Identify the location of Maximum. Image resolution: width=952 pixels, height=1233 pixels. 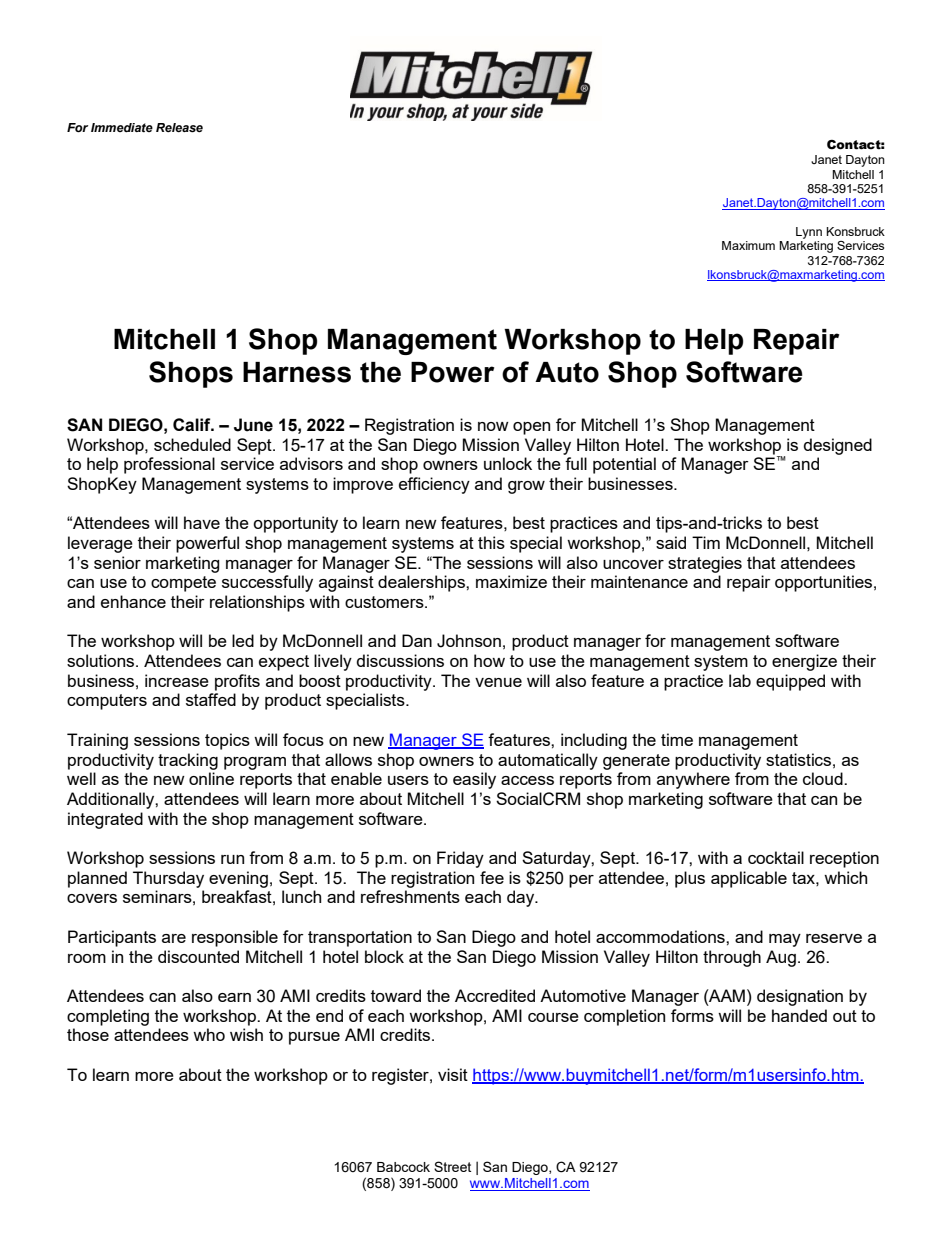
(748, 245).
